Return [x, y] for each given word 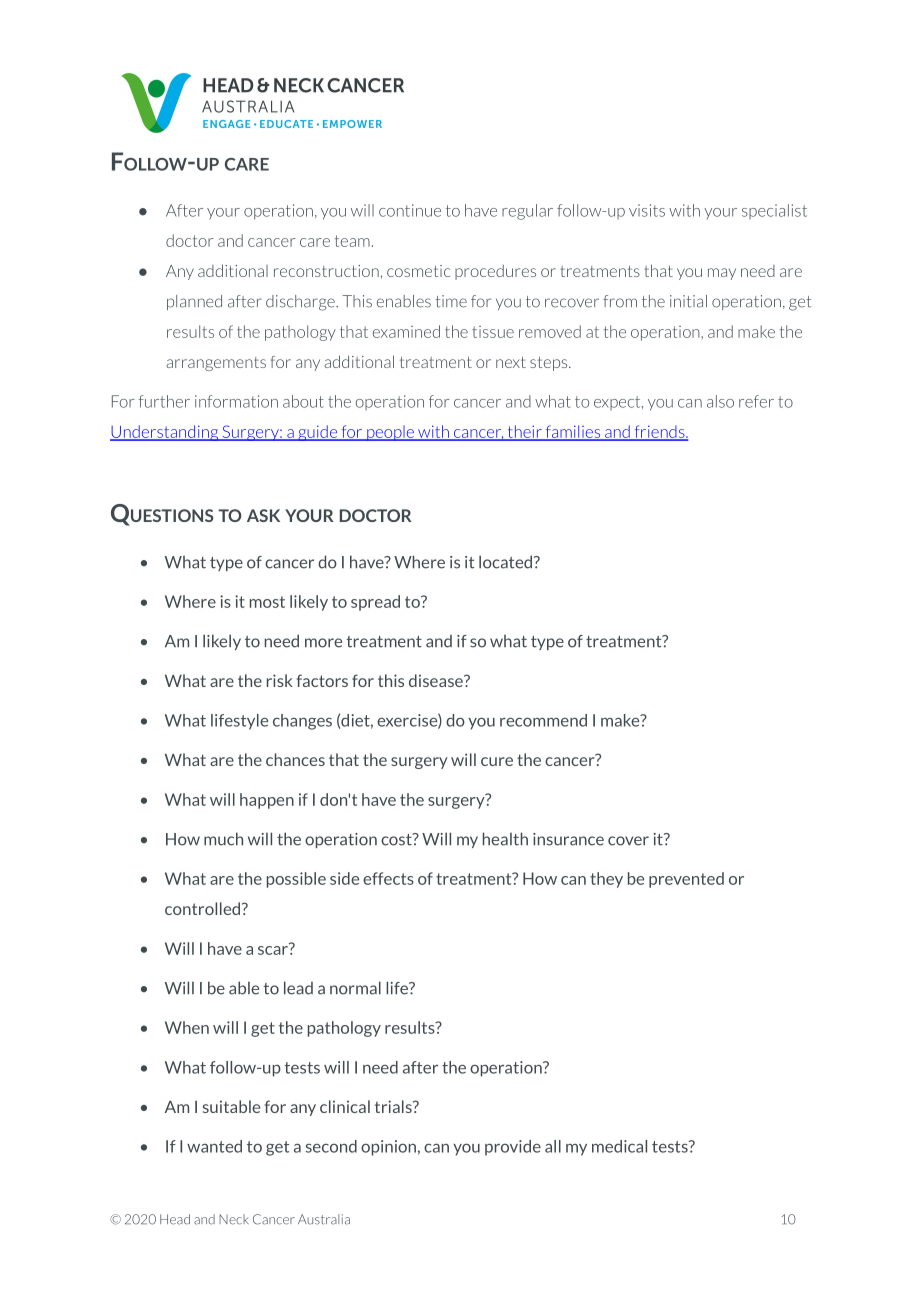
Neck [234, 1219]
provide [513, 1148]
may [722, 274]
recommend [543, 720]
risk [280, 680]
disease [437, 680]
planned [194, 302]
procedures [495, 272]
